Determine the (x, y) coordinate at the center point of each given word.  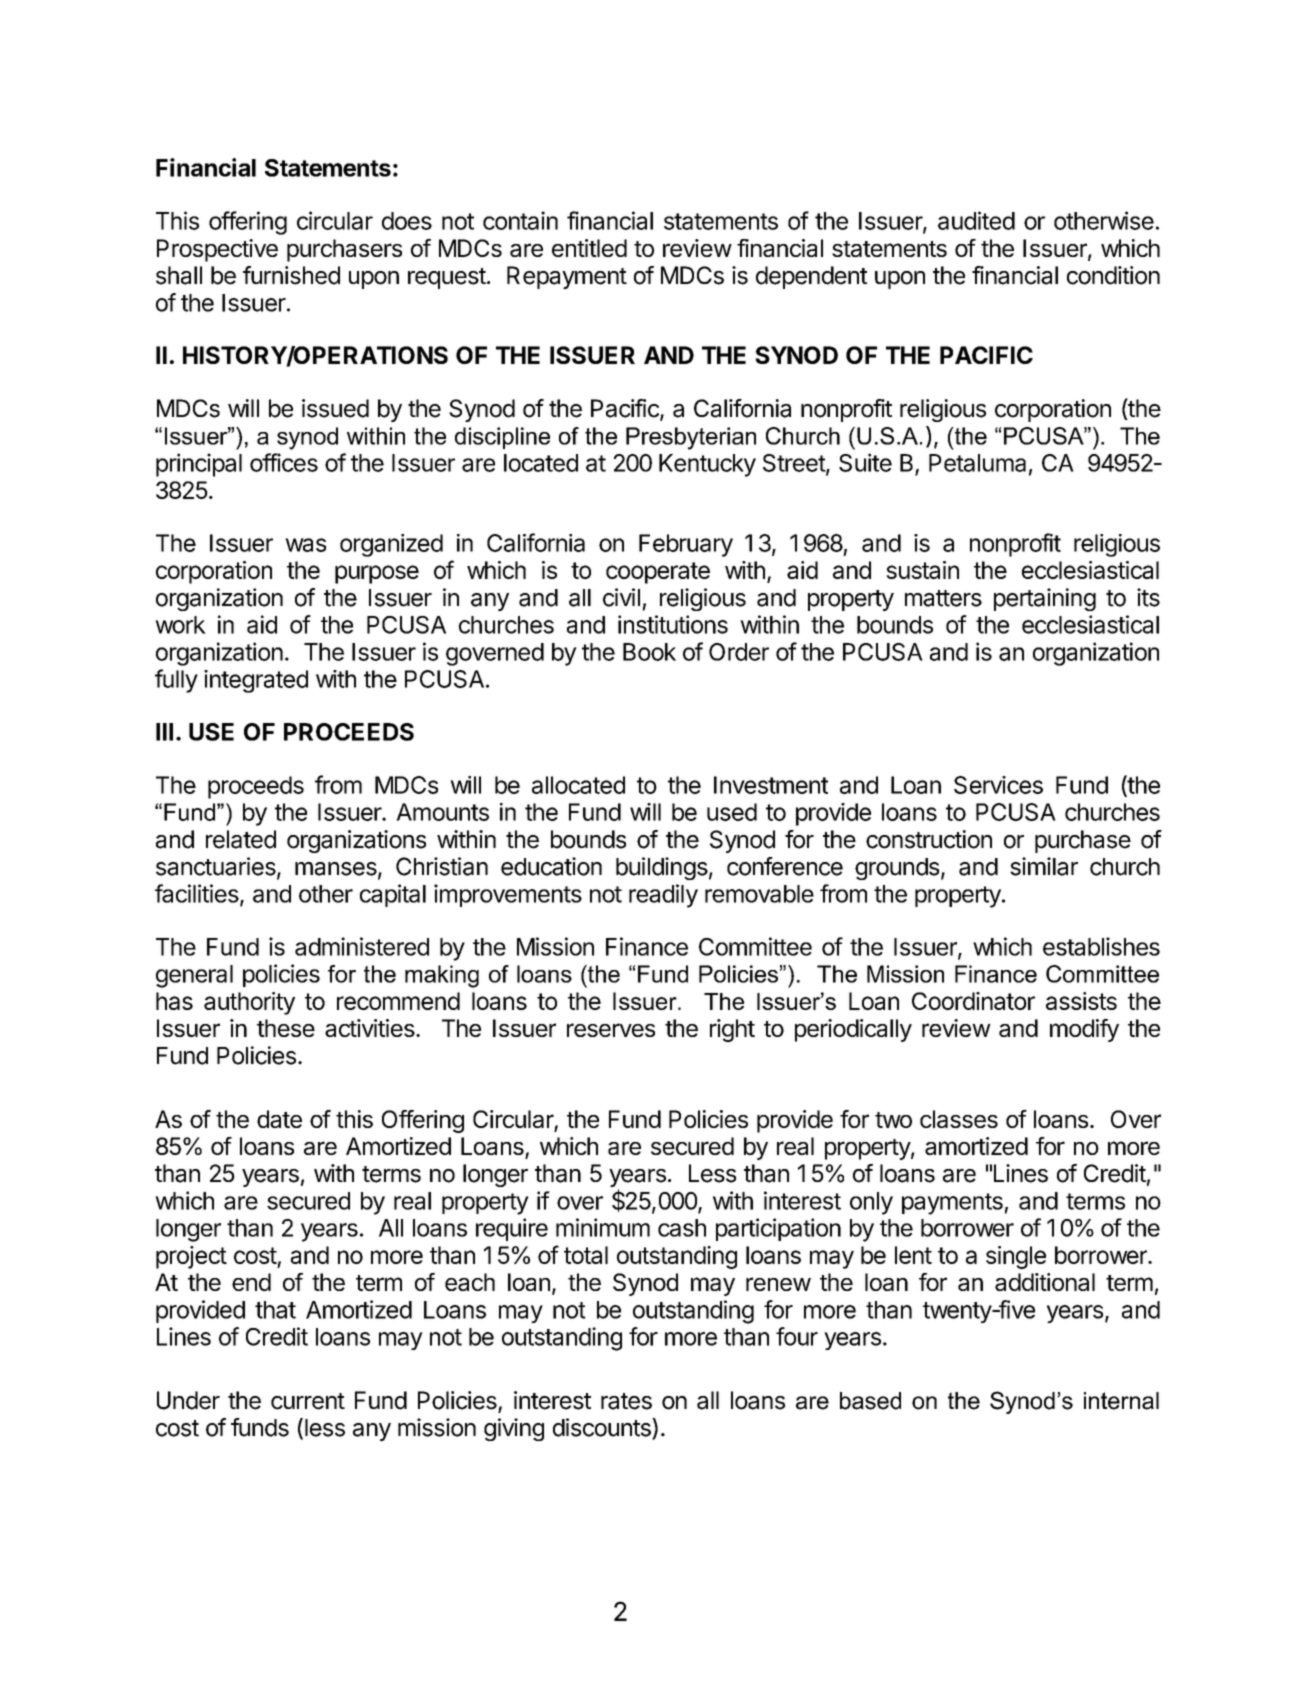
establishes (1101, 946)
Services (998, 785)
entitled (589, 248)
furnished (291, 275)
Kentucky (707, 465)
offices (284, 462)
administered (362, 946)
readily (663, 896)
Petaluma (977, 463)
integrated (256, 681)
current (308, 1401)
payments (952, 1204)
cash (682, 1228)
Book (649, 652)
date (279, 1119)
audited (976, 220)
